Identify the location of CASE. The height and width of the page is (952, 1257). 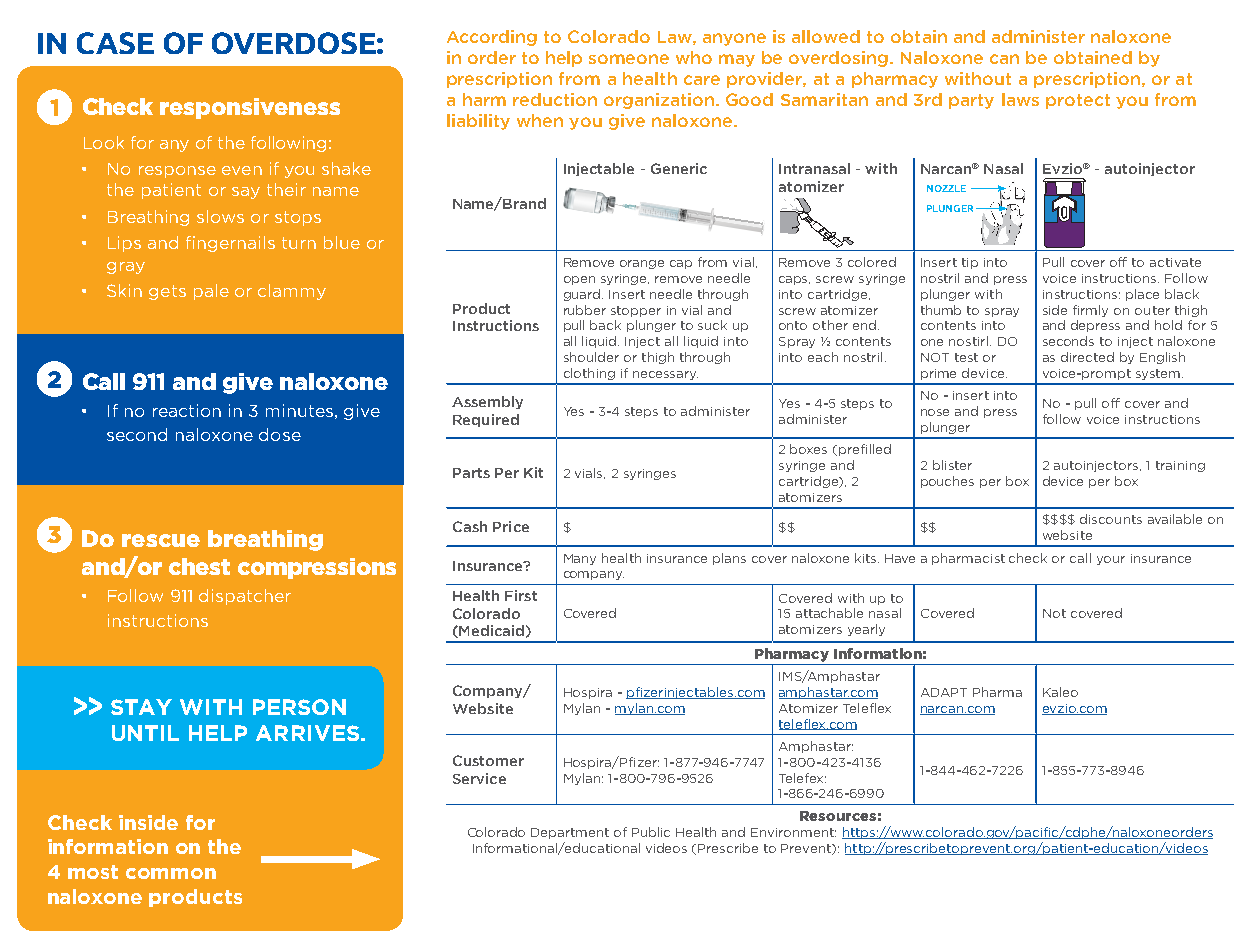
(115, 43).
